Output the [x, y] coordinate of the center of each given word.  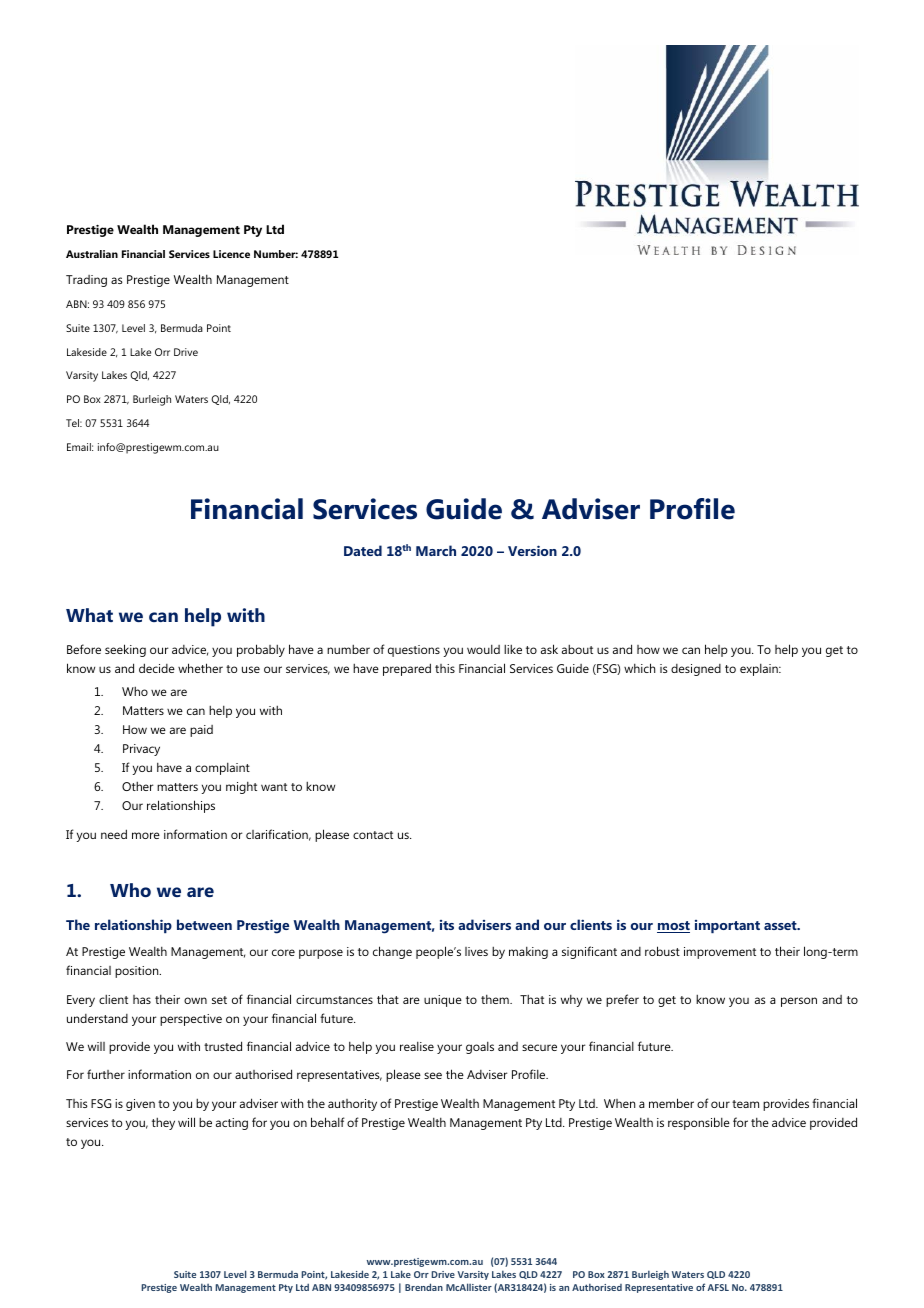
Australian [92, 254]
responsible [699, 1123]
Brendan [424, 1287]
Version [532, 550]
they [163, 1123]
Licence [231, 254]
